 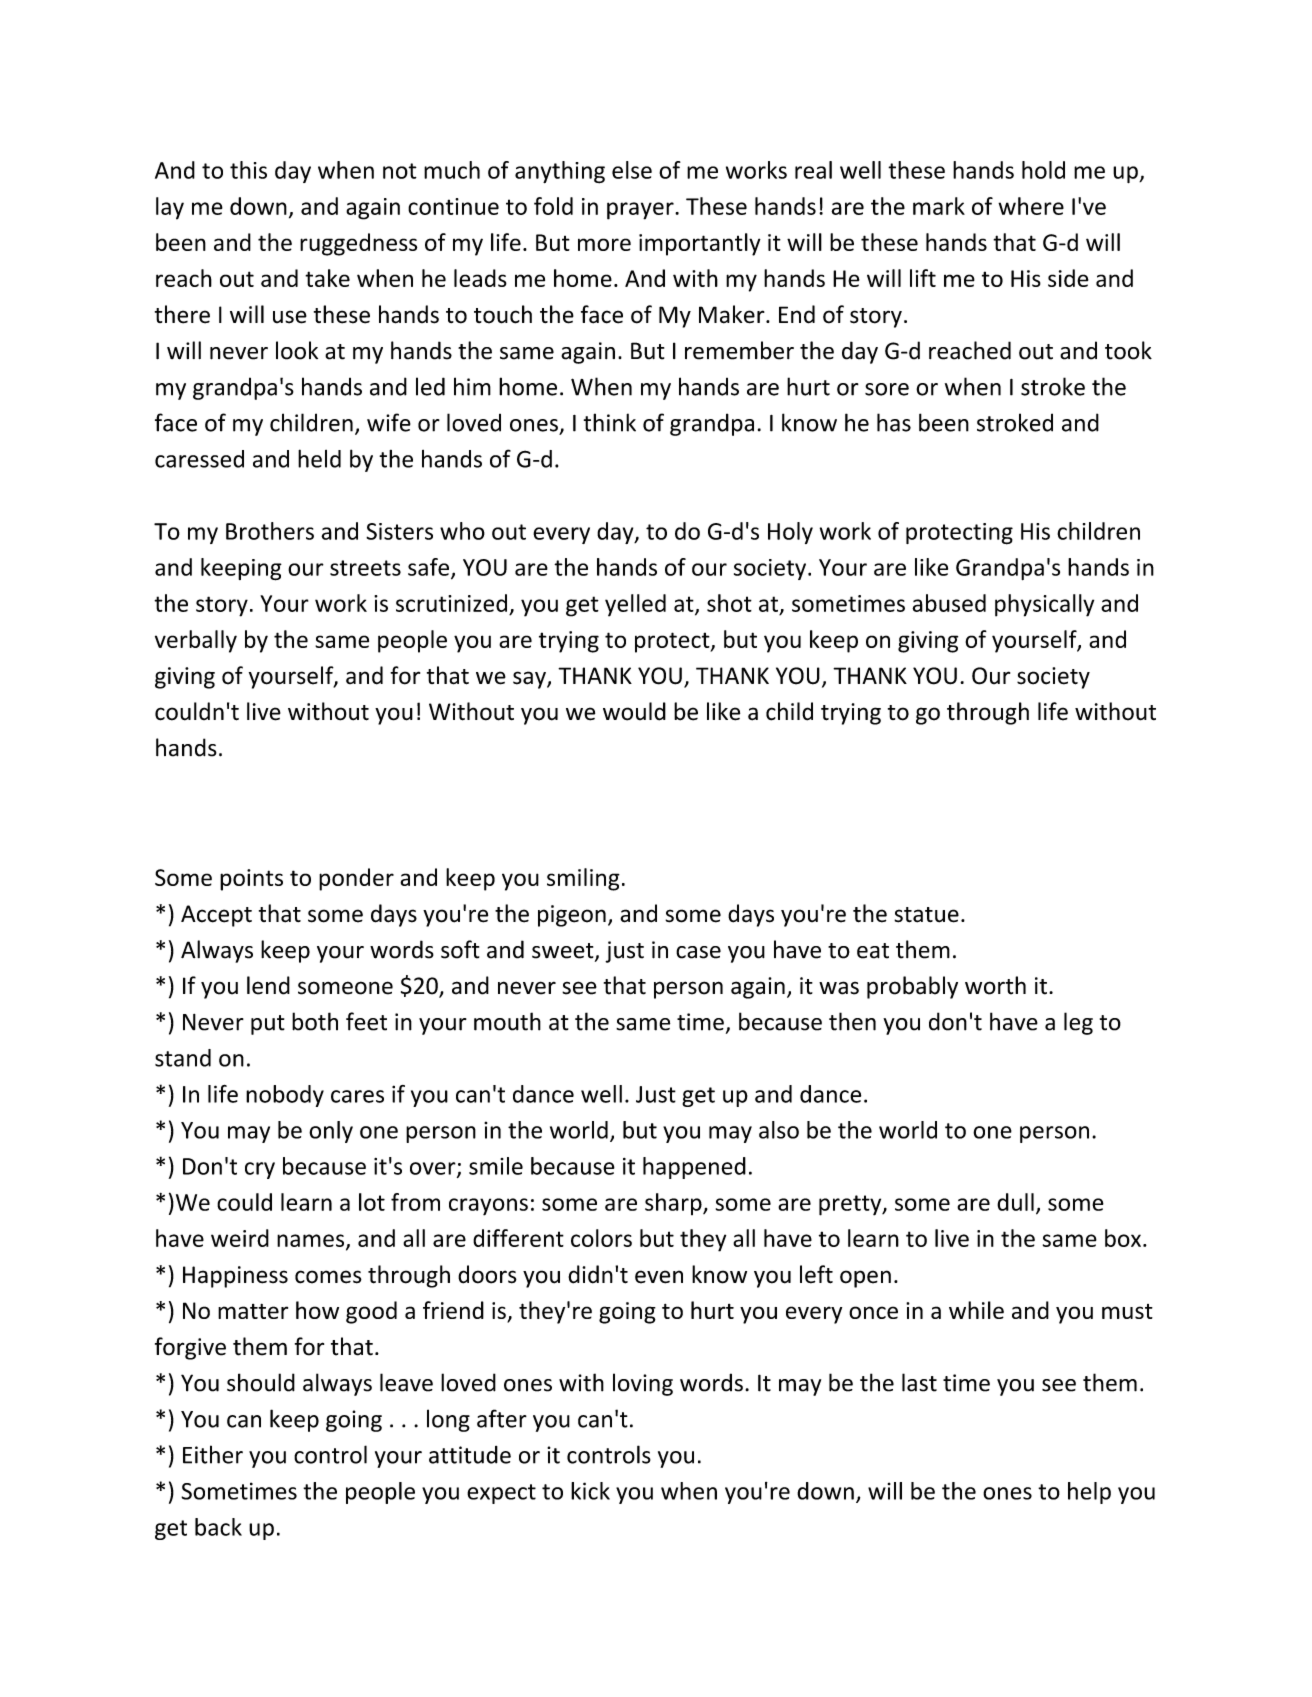 I want to click on points, so click(x=251, y=880).
